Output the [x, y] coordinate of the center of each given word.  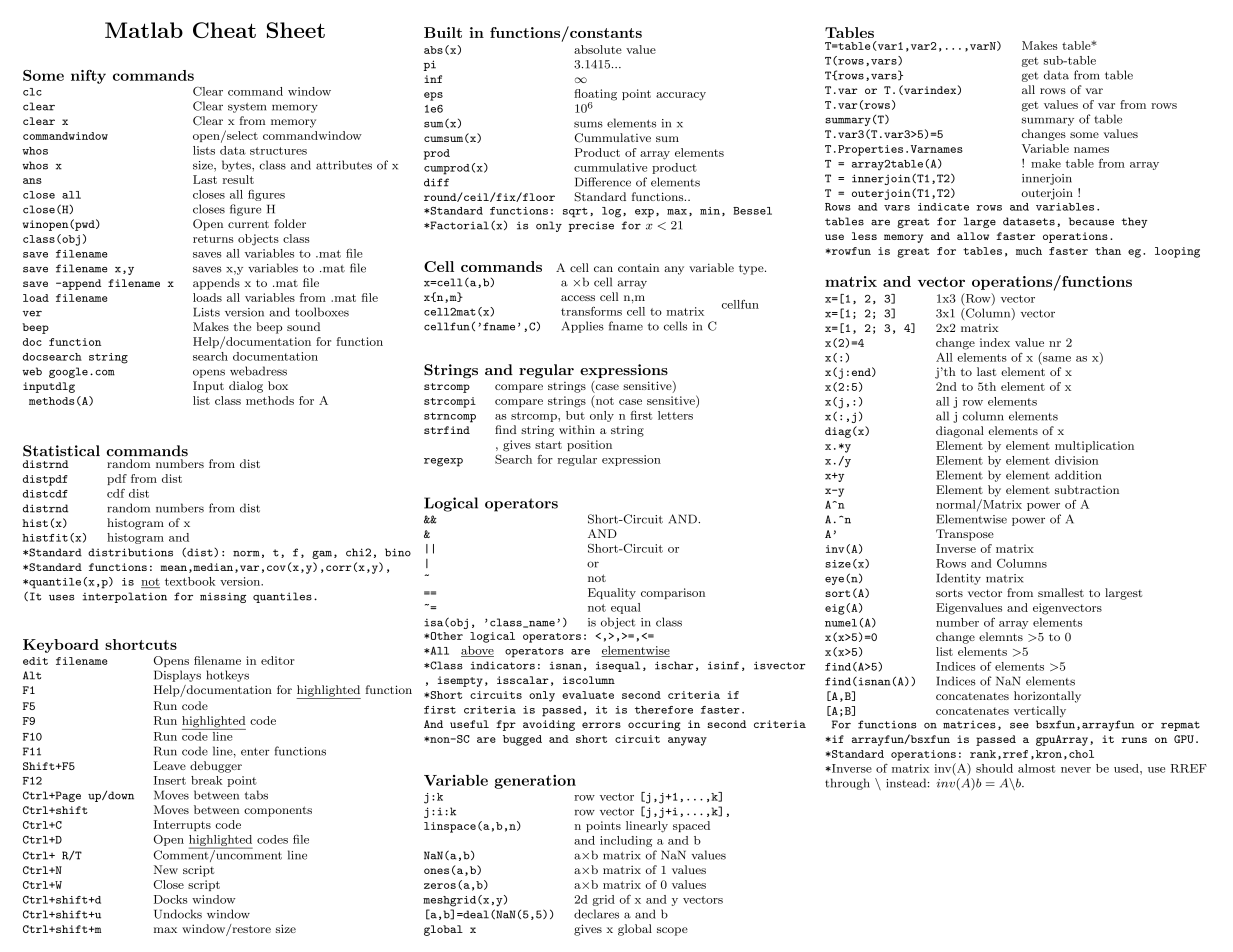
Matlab [144, 30]
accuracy [681, 96]
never [1076, 770]
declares [596, 914]
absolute [598, 49]
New [166, 869]
